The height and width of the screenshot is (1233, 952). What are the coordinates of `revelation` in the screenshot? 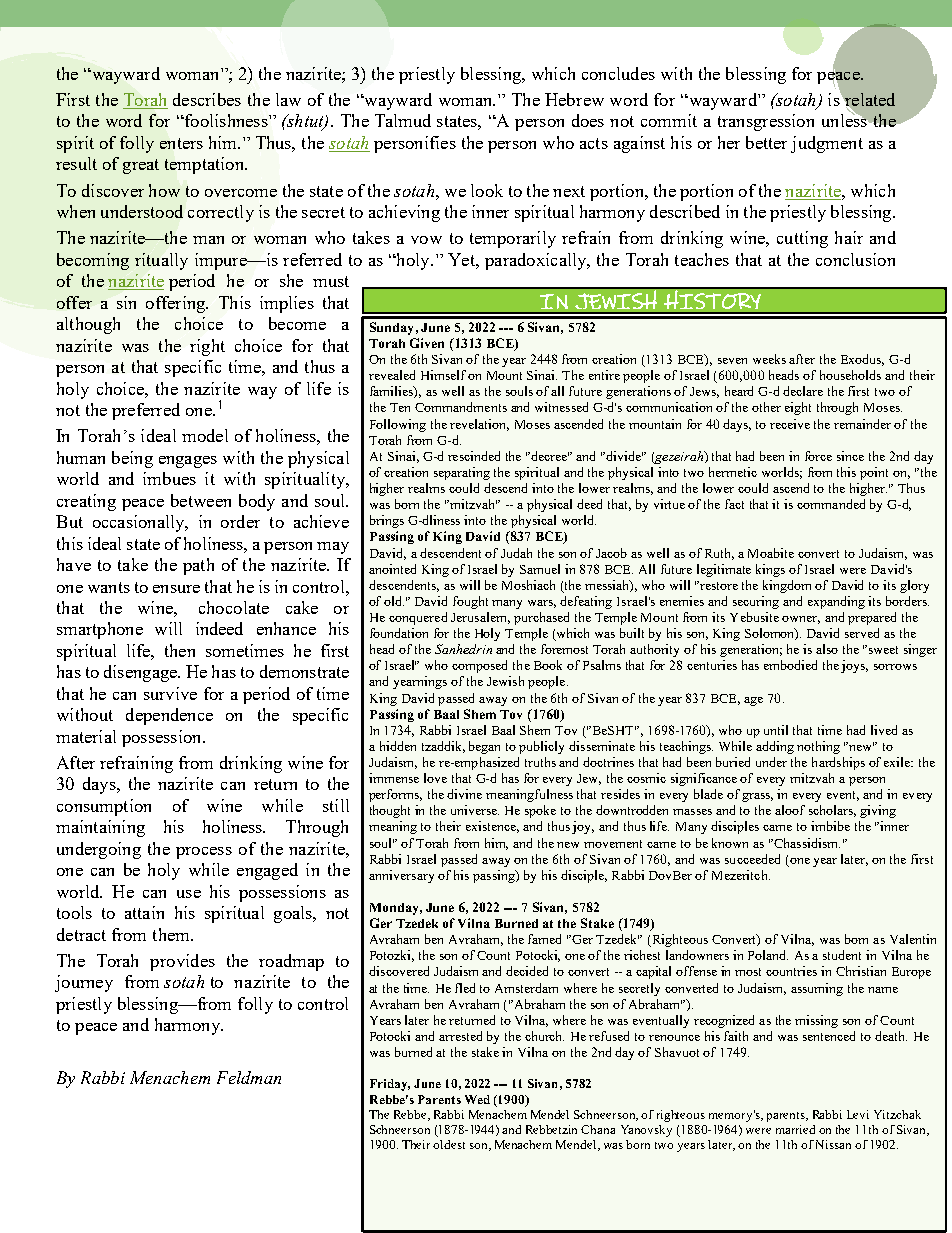 It's located at (479, 425).
